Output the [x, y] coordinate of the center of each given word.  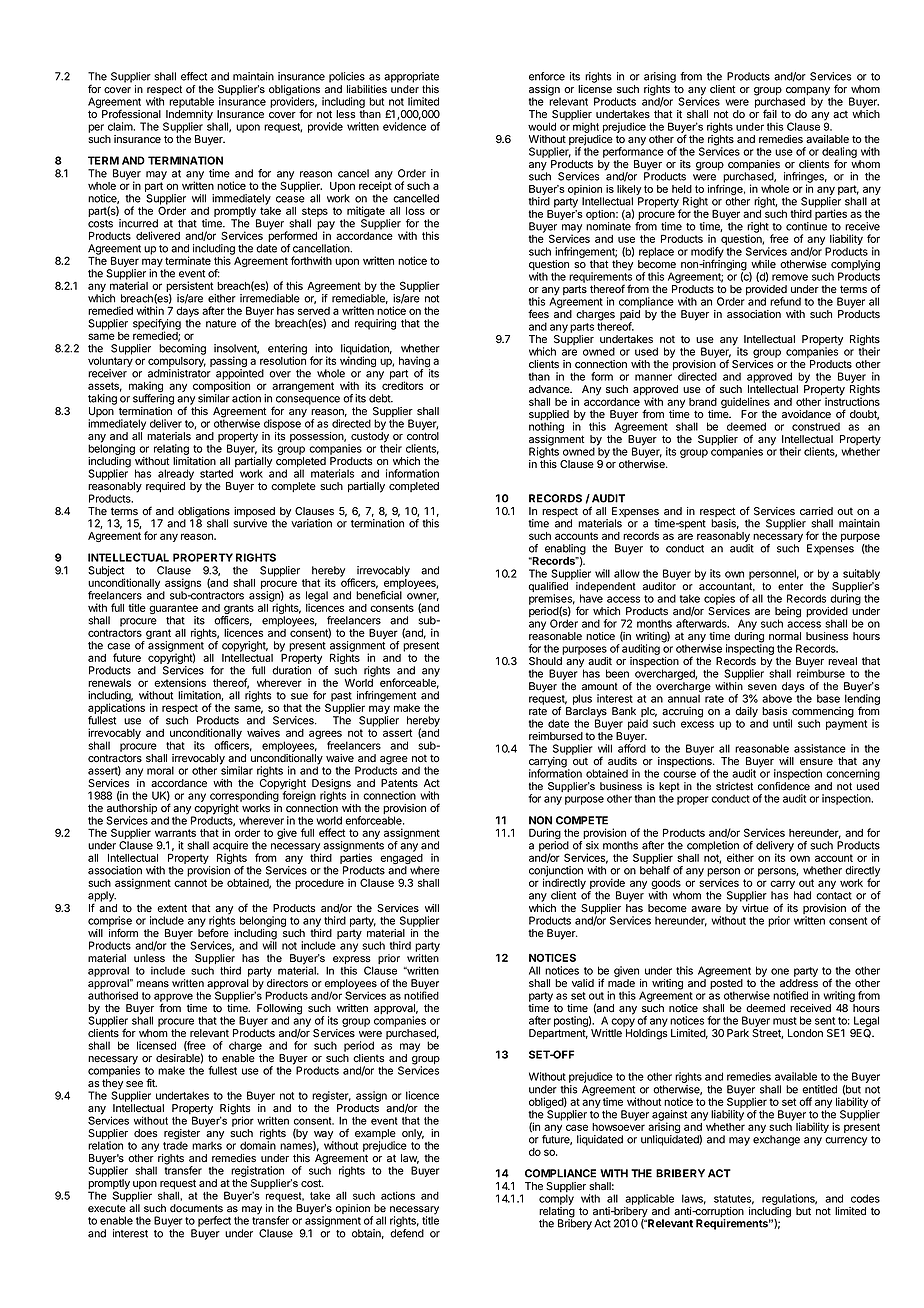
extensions [180, 682]
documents [196, 1208]
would [542, 126]
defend [407, 1233]
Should [545, 661]
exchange [776, 1140]
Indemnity [189, 116]
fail [770, 114]
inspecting [750, 648]
